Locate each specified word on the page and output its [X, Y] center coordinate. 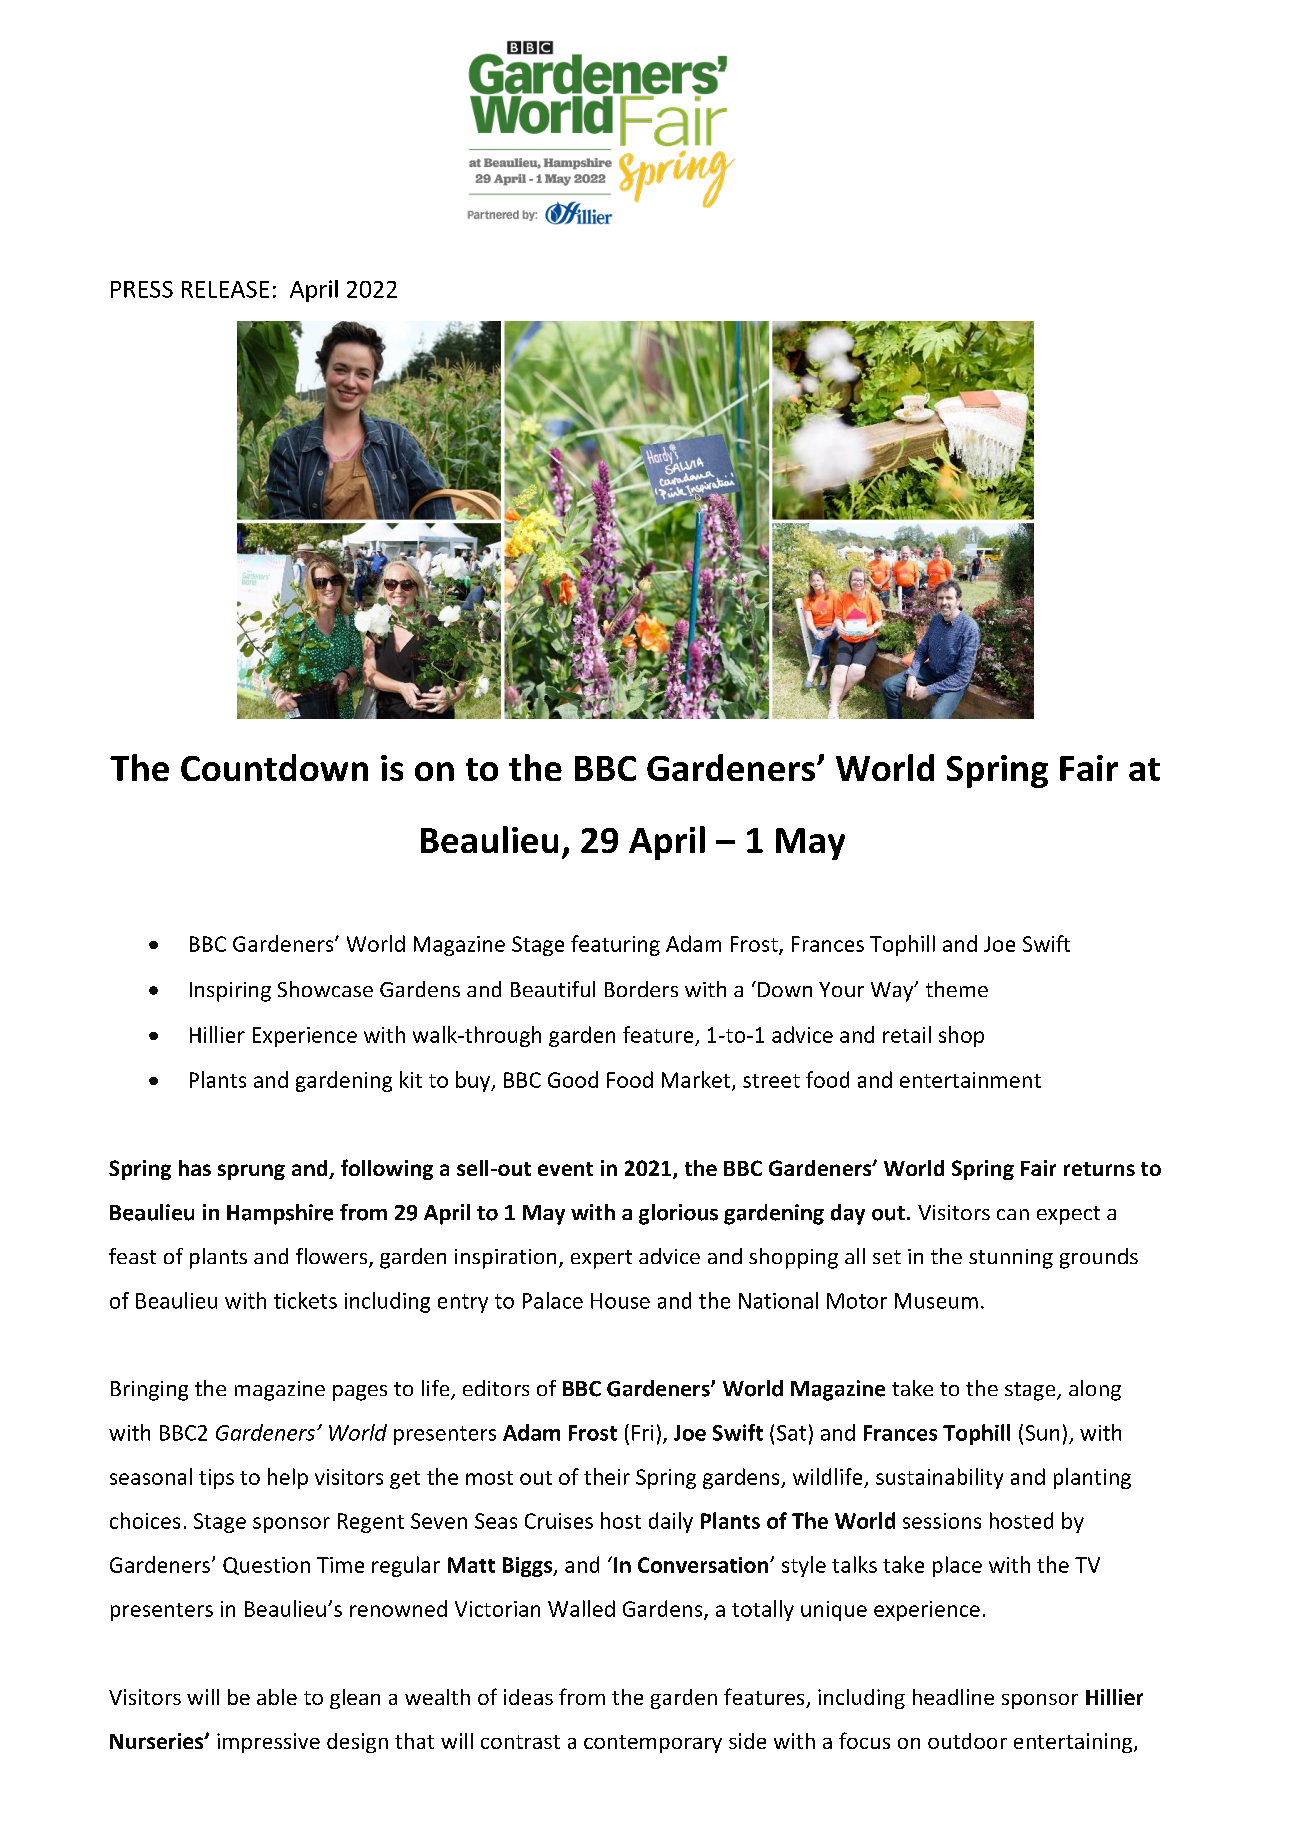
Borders [641, 989]
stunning [1011, 1259]
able [277, 1697]
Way [893, 992]
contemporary [653, 1744]
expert [601, 1259]
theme [957, 989]
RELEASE [225, 289]
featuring [615, 945]
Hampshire [280, 1214]
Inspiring [230, 992]
